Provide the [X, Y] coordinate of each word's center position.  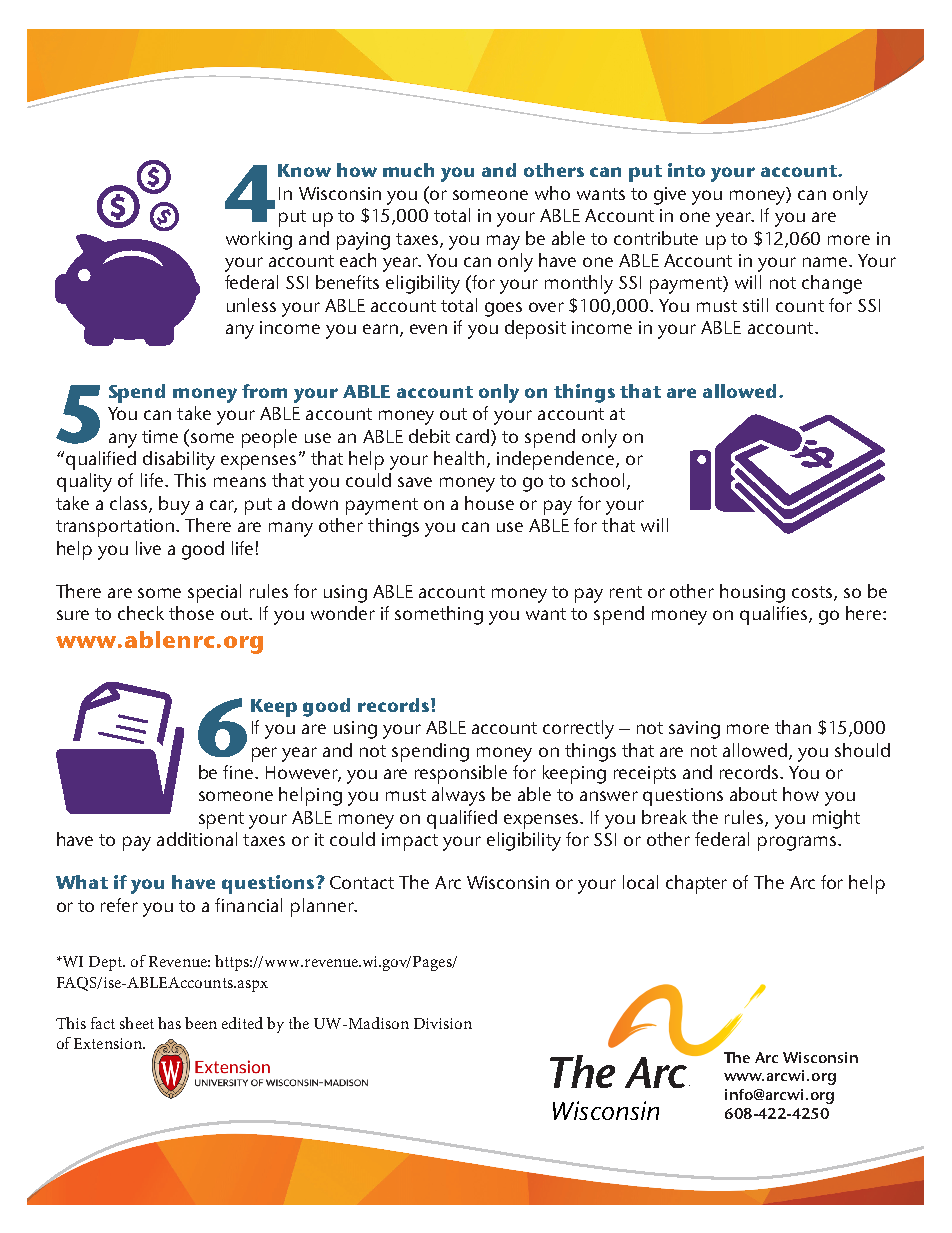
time [160, 436]
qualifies [775, 615]
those [191, 613]
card [474, 436]
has [169, 1023]
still [755, 305]
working [259, 240]
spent [221, 820]
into [686, 170]
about [753, 794]
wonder [343, 613]
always [458, 796]
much [408, 170]
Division [443, 1023]
